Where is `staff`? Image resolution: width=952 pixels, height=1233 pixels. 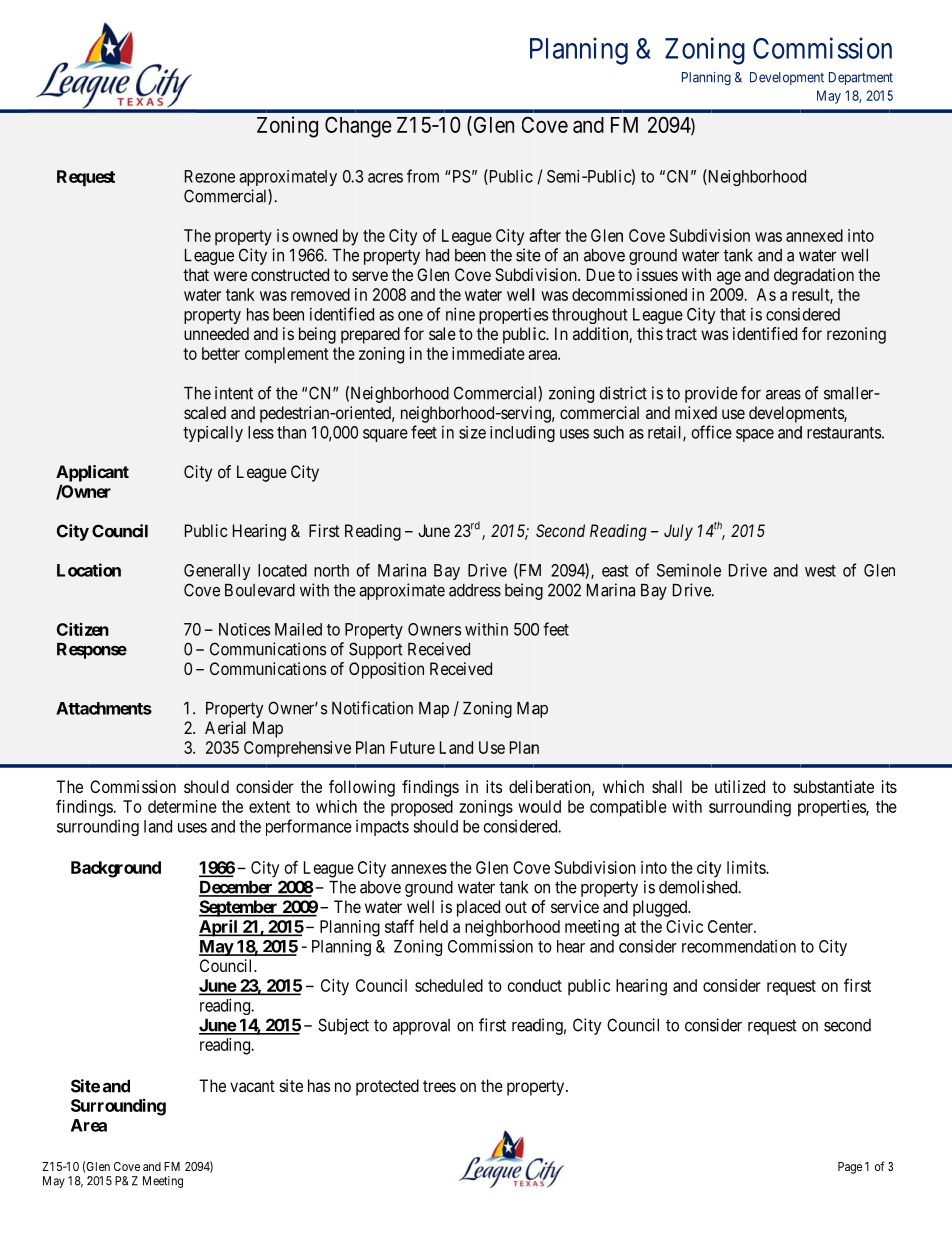 staff is located at coordinates (399, 926).
